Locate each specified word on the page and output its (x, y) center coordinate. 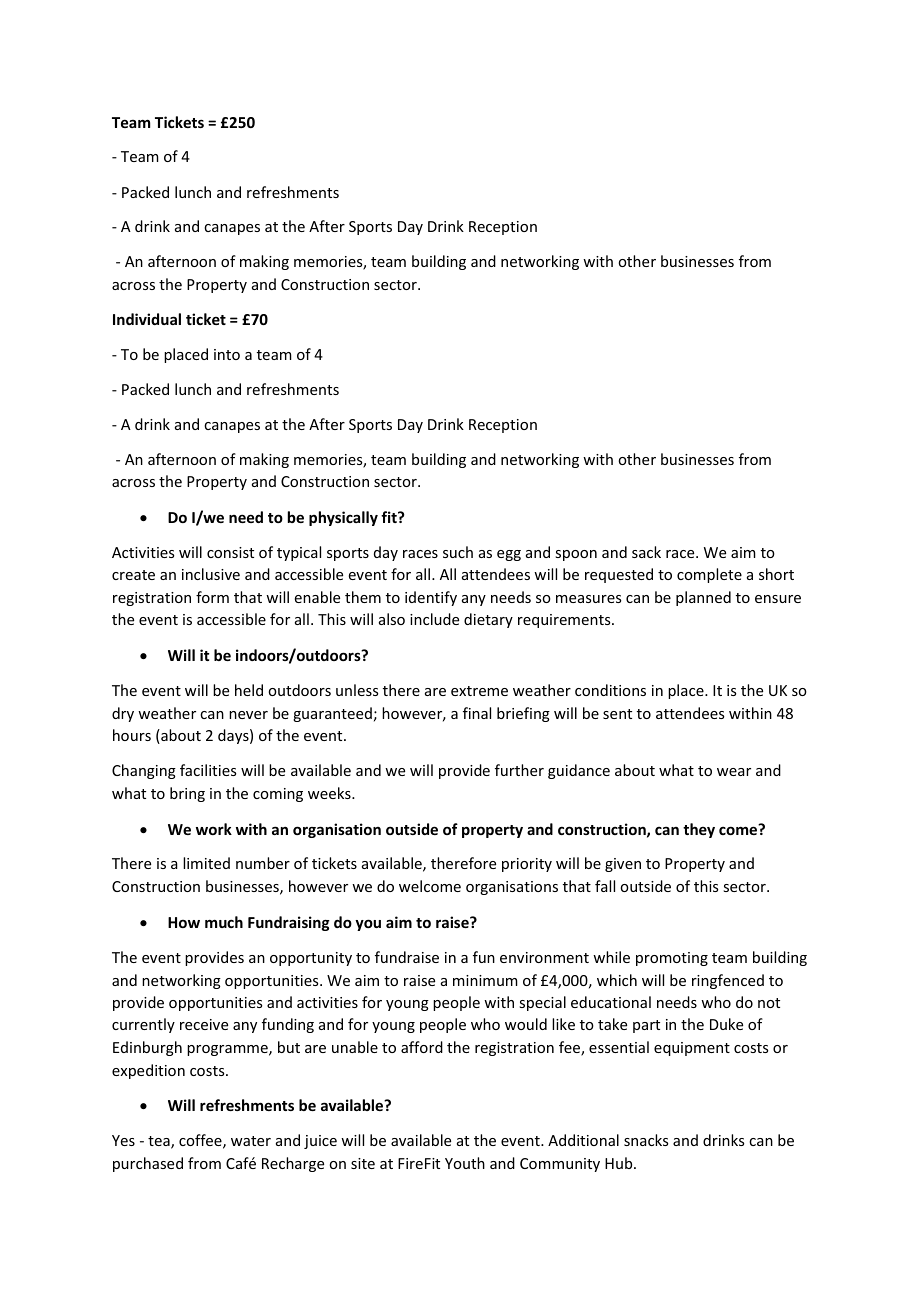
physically (343, 518)
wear (734, 772)
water (251, 1141)
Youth (465, 1163)
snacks (646, 1140)
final (477, 713)
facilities (208, 770)
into (227, 354)
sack (646, 552)
